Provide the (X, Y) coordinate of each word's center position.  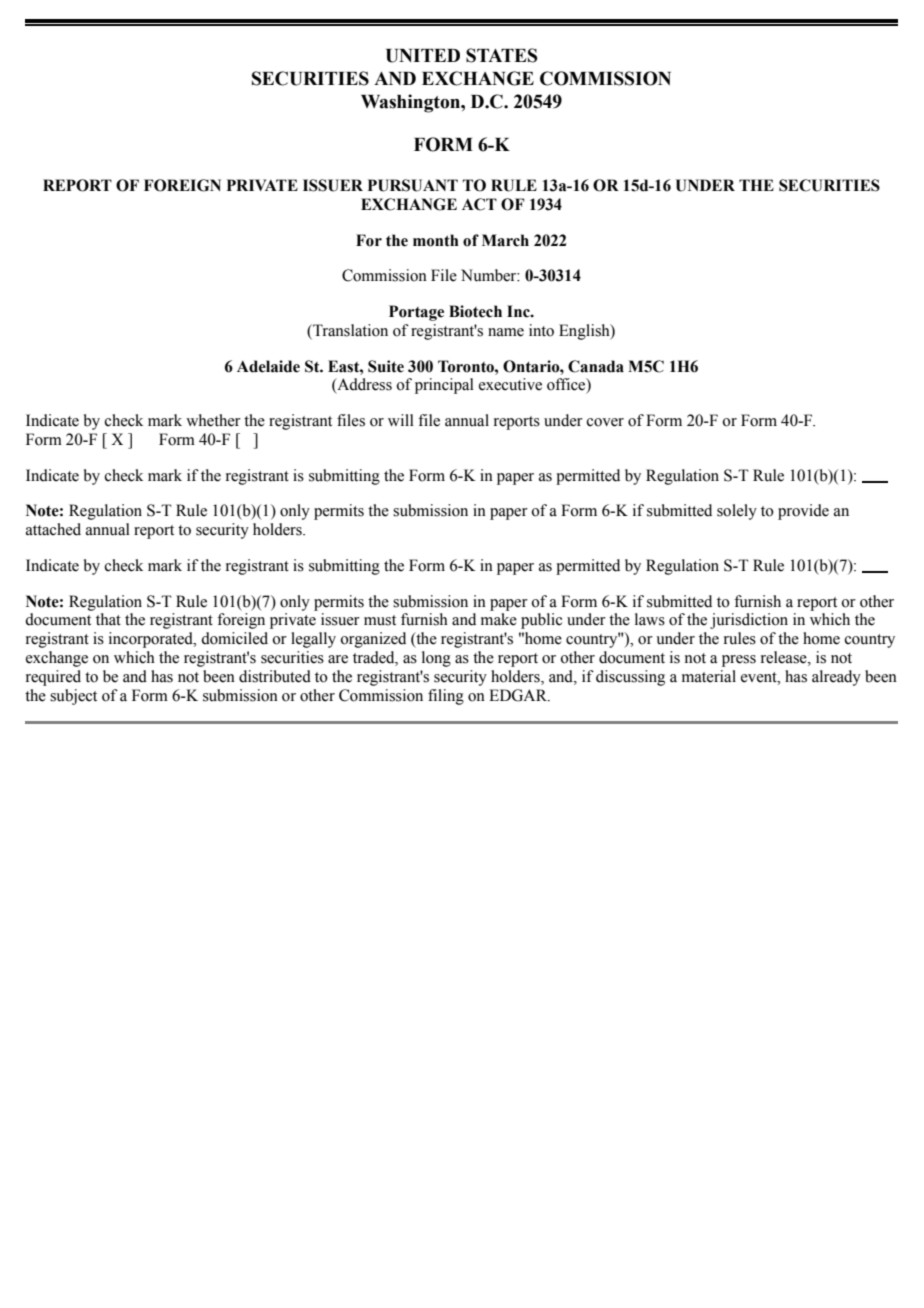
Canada (596, 366)
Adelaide (268, 366)
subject (73, 697)
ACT (479, 204)
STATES (501, 55)
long (436, 659)
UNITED (423, 56)
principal (444, 386)
